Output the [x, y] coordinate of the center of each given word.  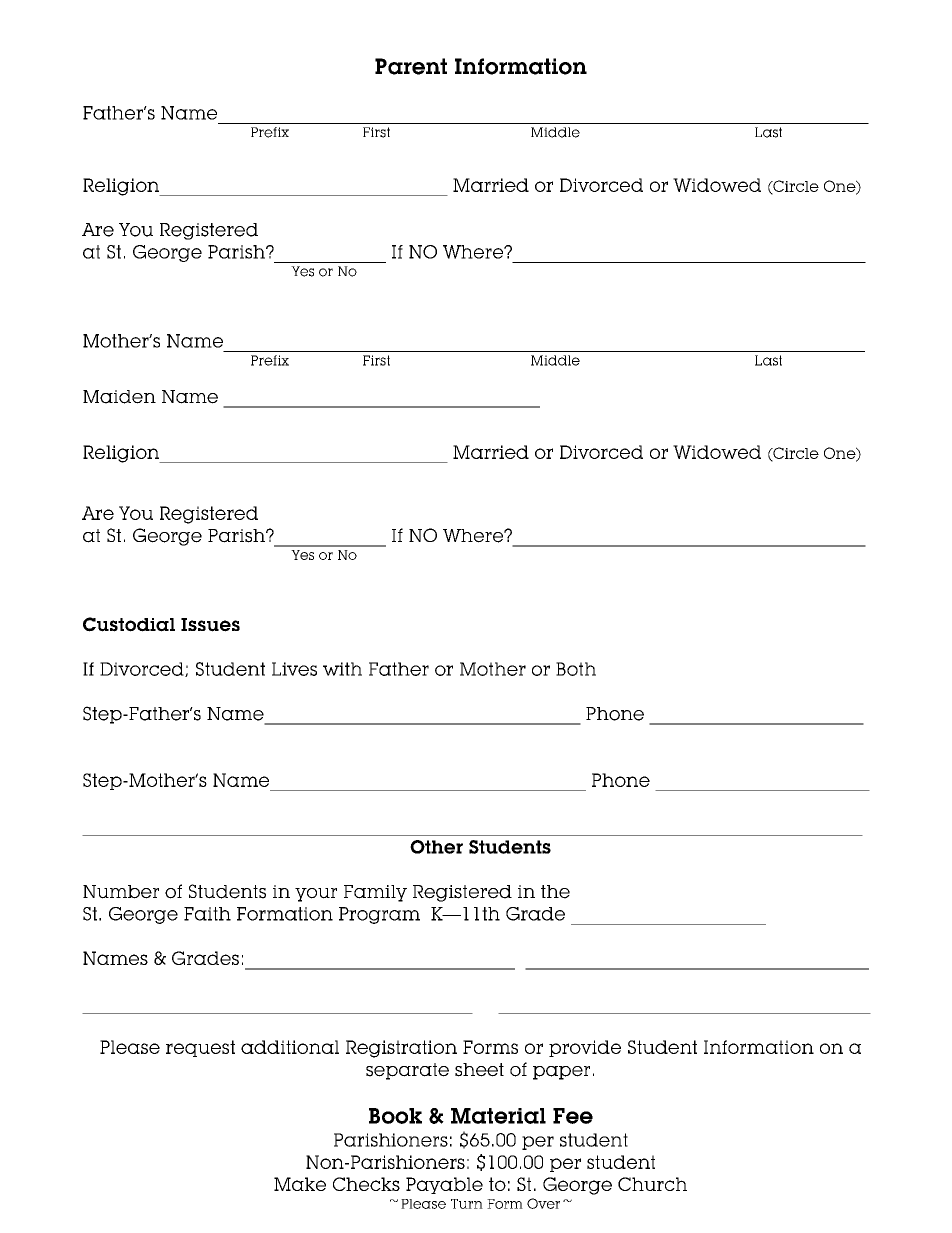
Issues [210, 625]
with [342, 669]
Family [375, 893]
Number [121, 892]
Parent [411, 66]
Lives [294, 669]
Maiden [119, 397]
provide [585, 1048]
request [200, 1048]
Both [576, 669]
